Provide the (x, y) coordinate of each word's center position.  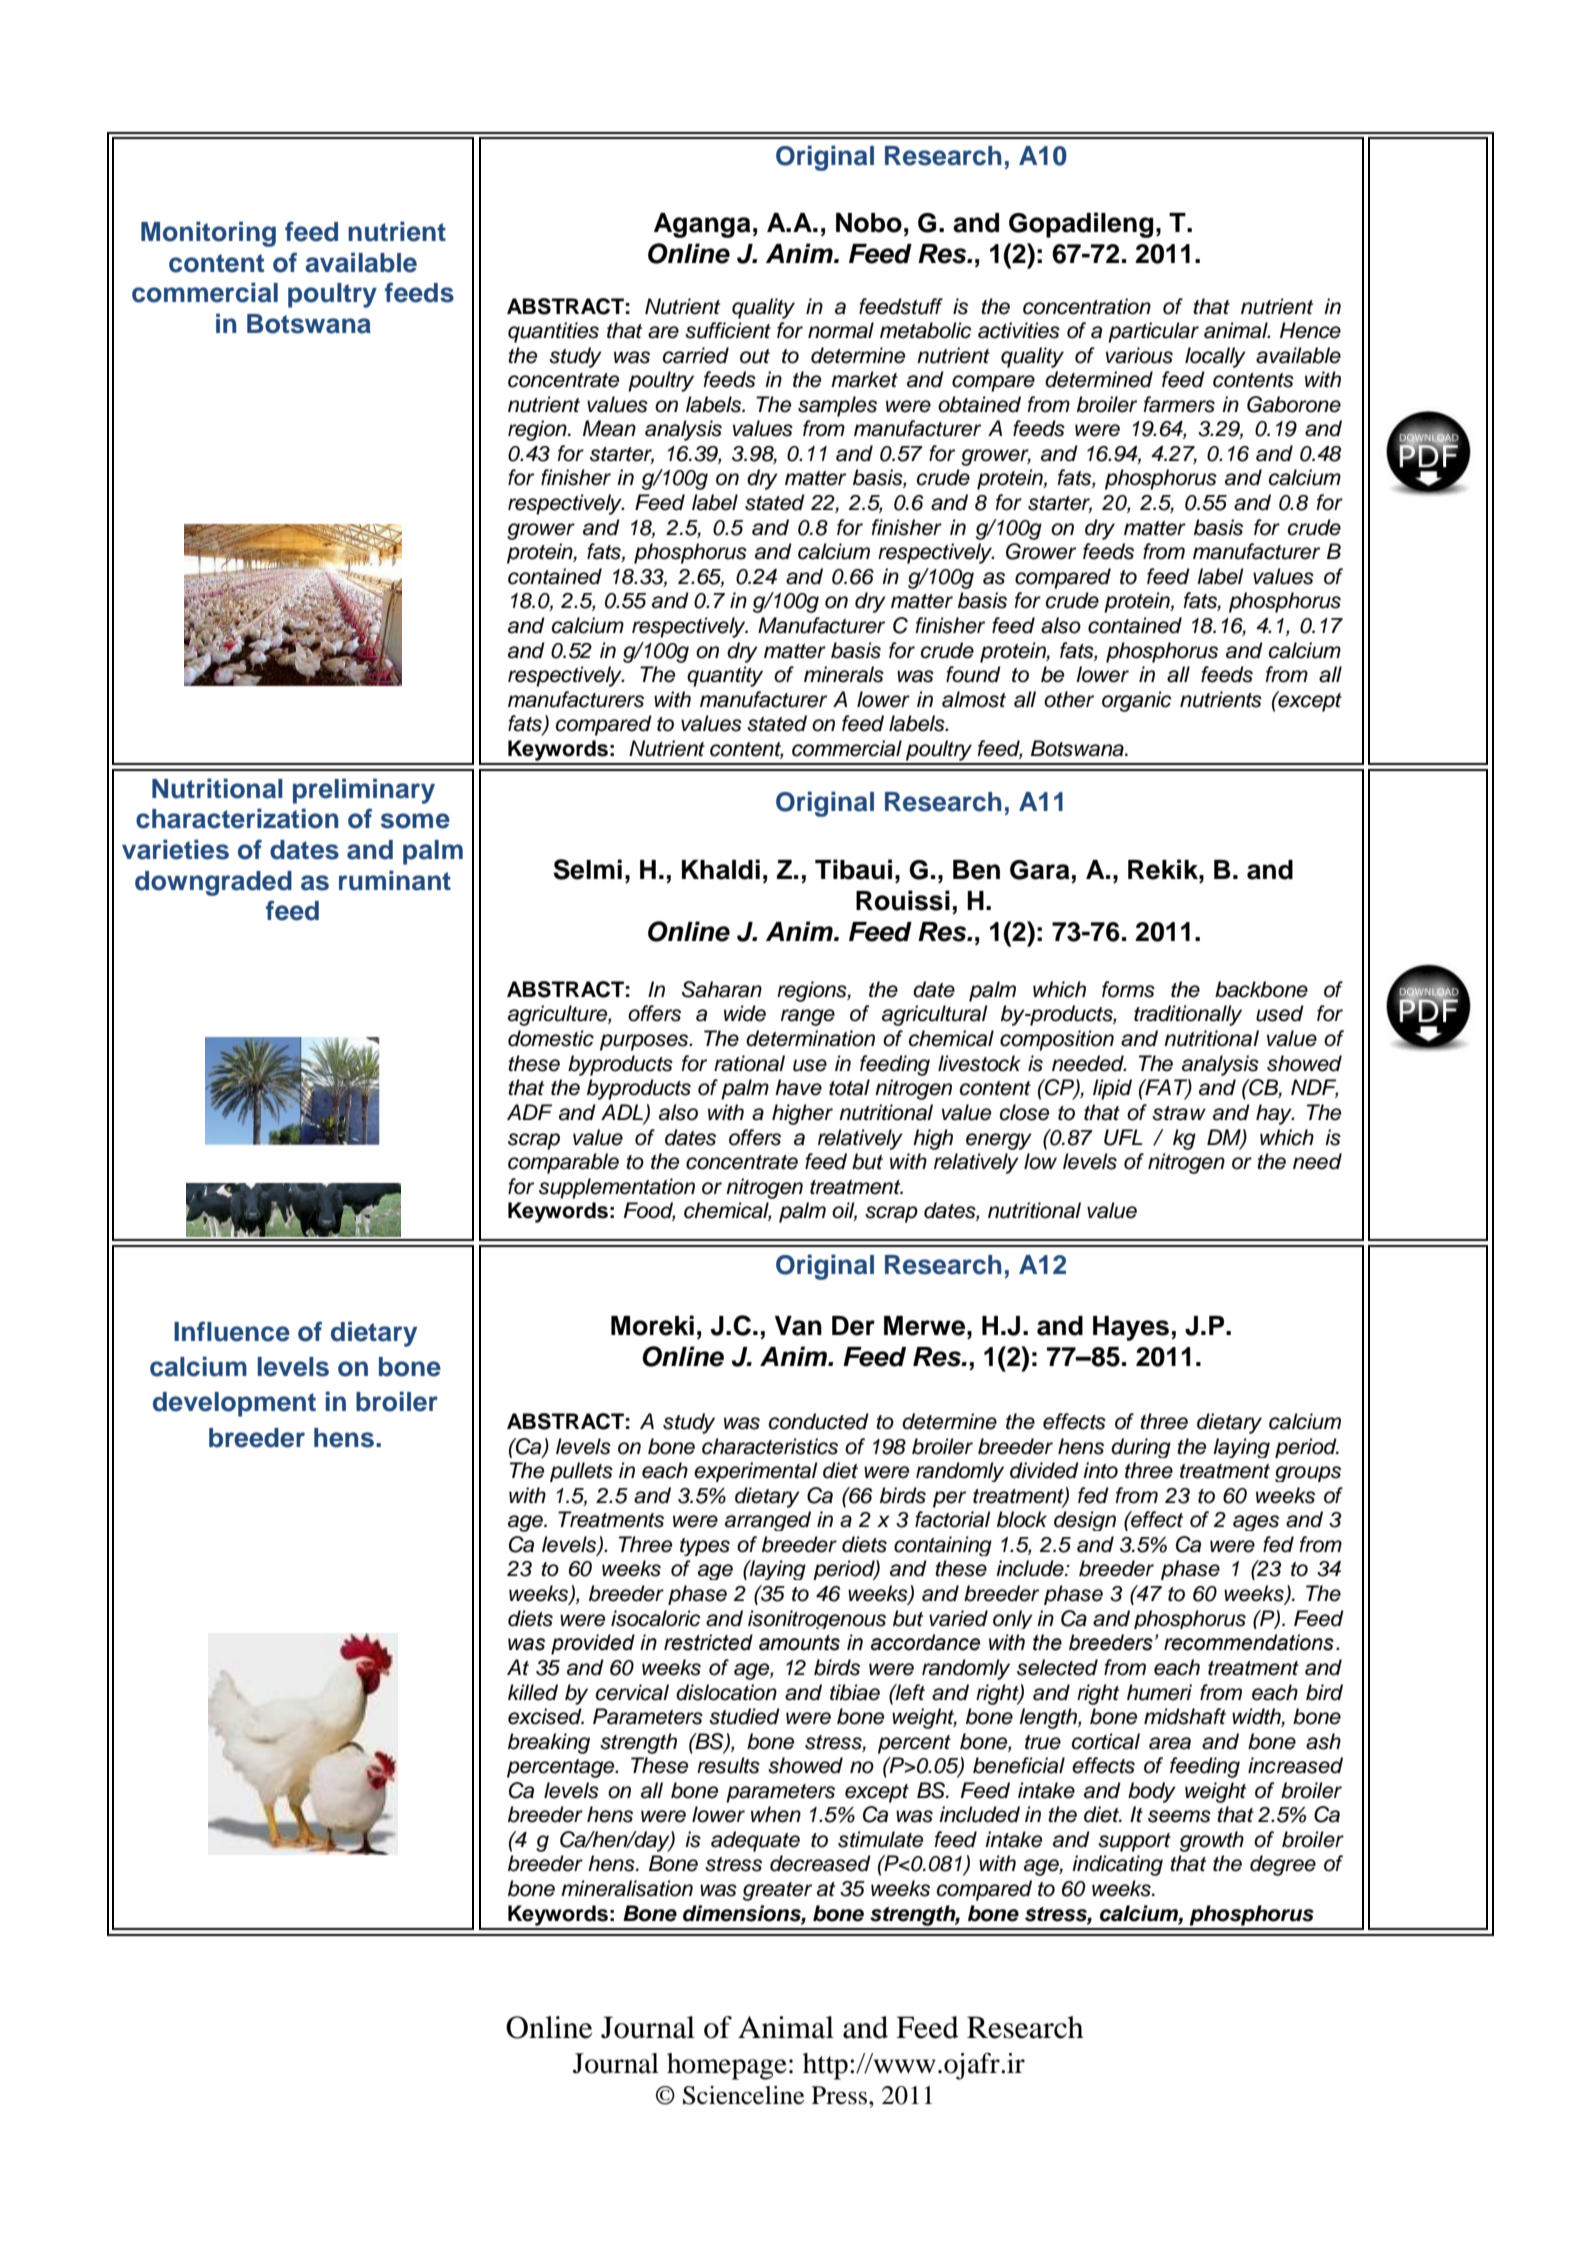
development (234, 1404)
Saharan (722, 989)
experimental (756, 1472)
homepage (727, 2066)
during (1141, 1448)
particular (1153, 332)
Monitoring (208, 234)
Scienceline (743, 2095)
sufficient (728, 330)
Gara (1040, 870)
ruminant (395, 880)
